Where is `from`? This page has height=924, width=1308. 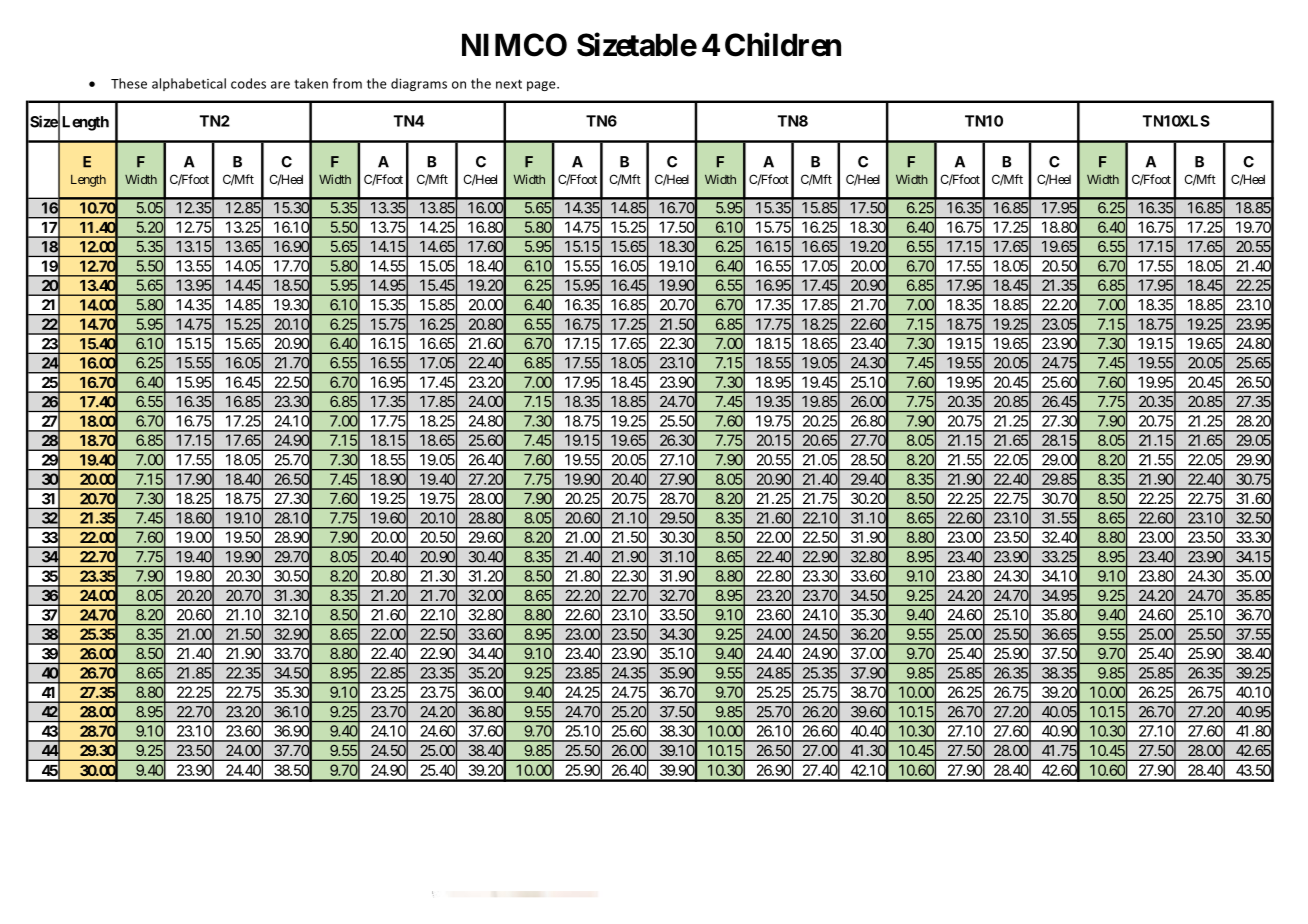
from is located at coordinates (347, 83).
